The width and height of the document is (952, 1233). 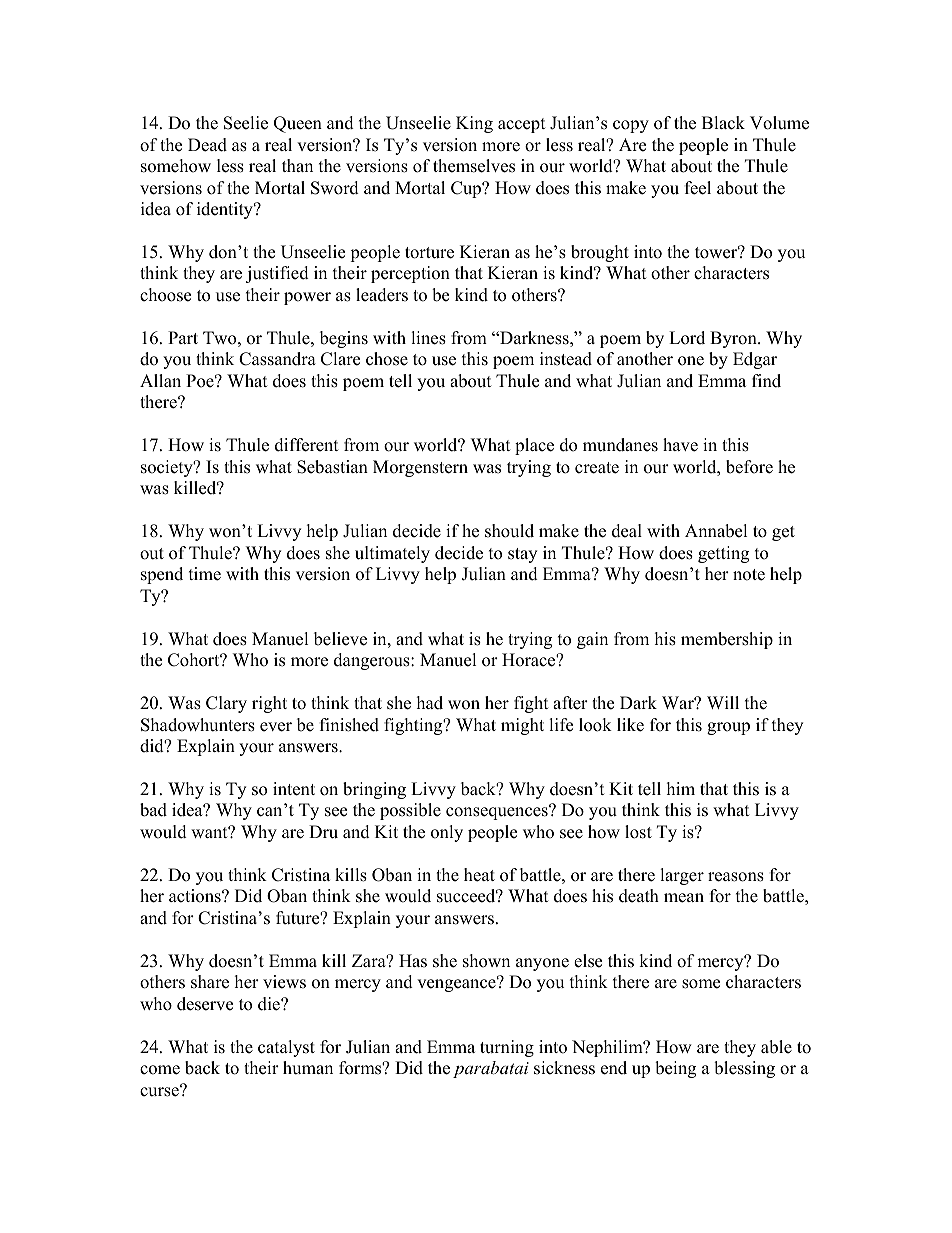 I want to click on catalyst, so click(x=286, y=1048).
